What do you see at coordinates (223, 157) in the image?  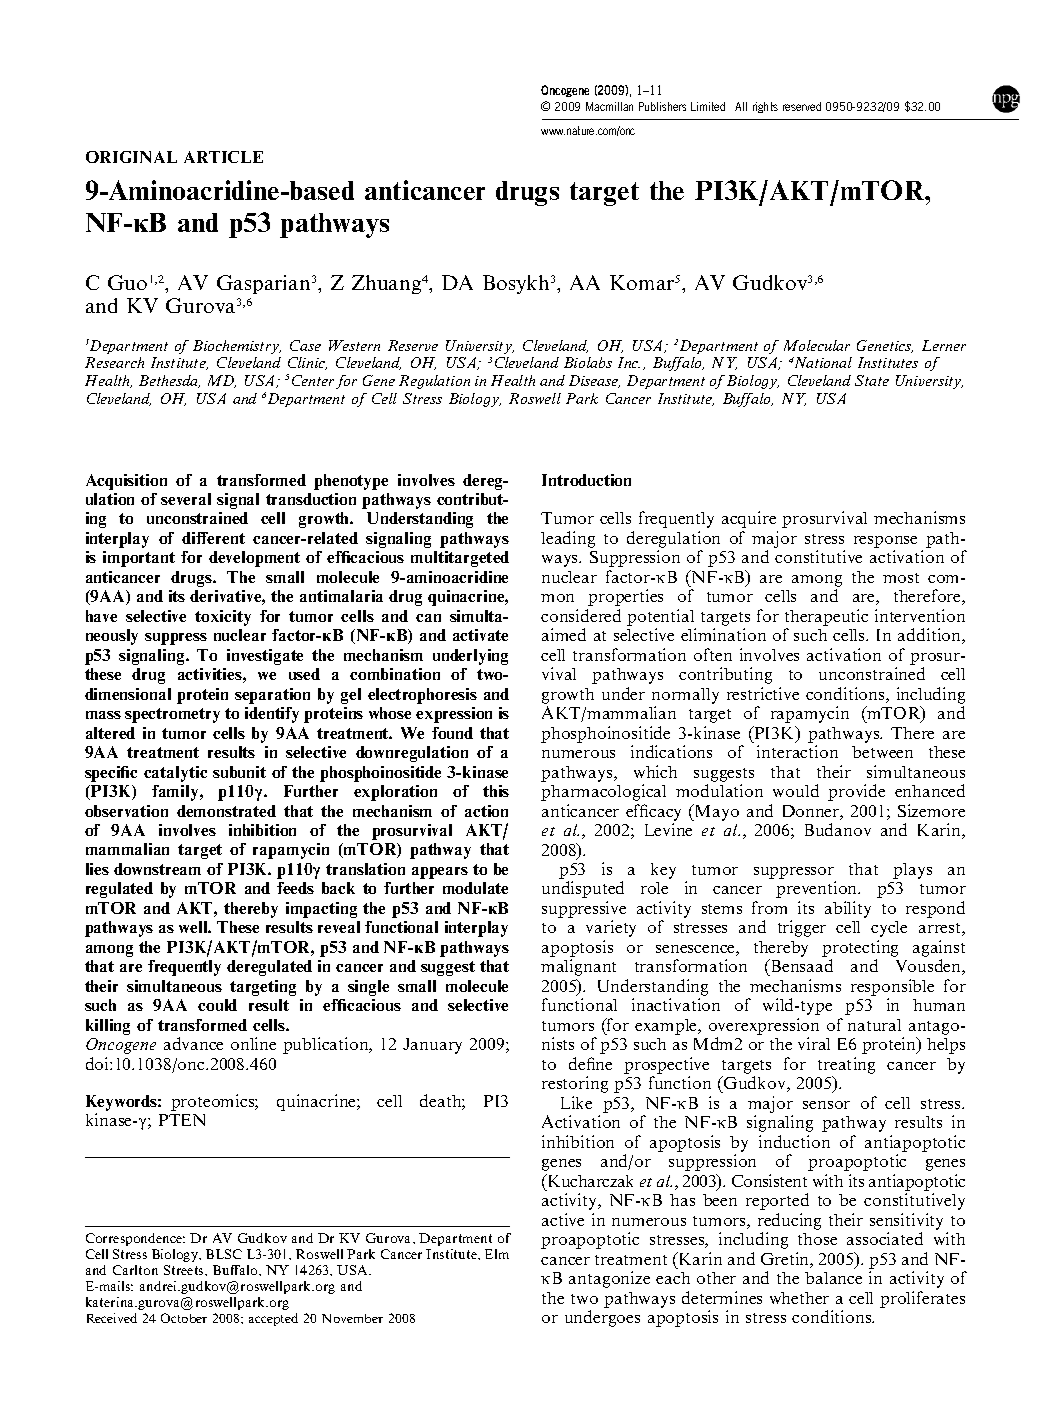 I see `ARTICLE` at bounding box center [223, 157].
